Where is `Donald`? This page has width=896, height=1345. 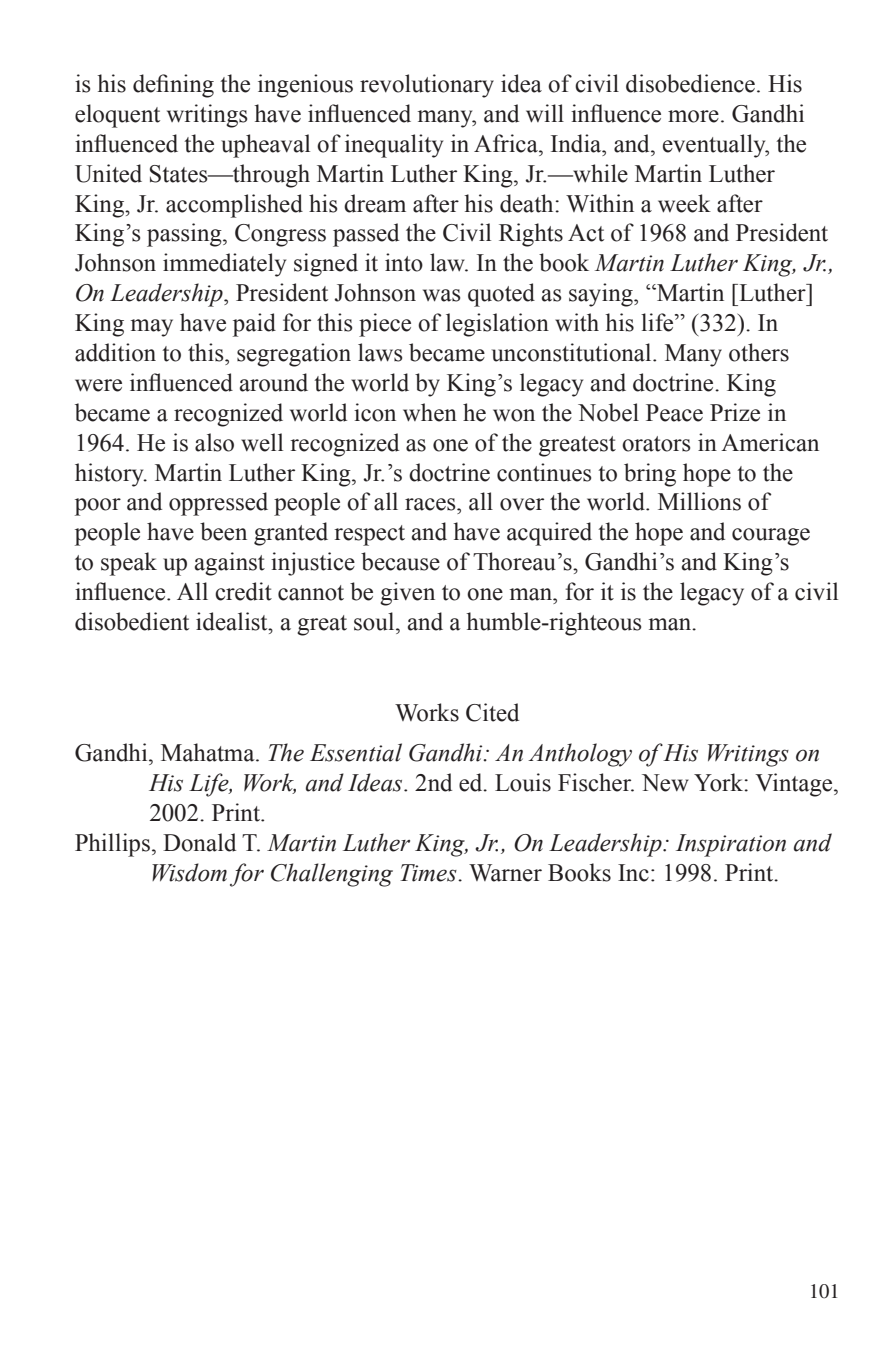 Donald is located at coordinates (199, 842).
